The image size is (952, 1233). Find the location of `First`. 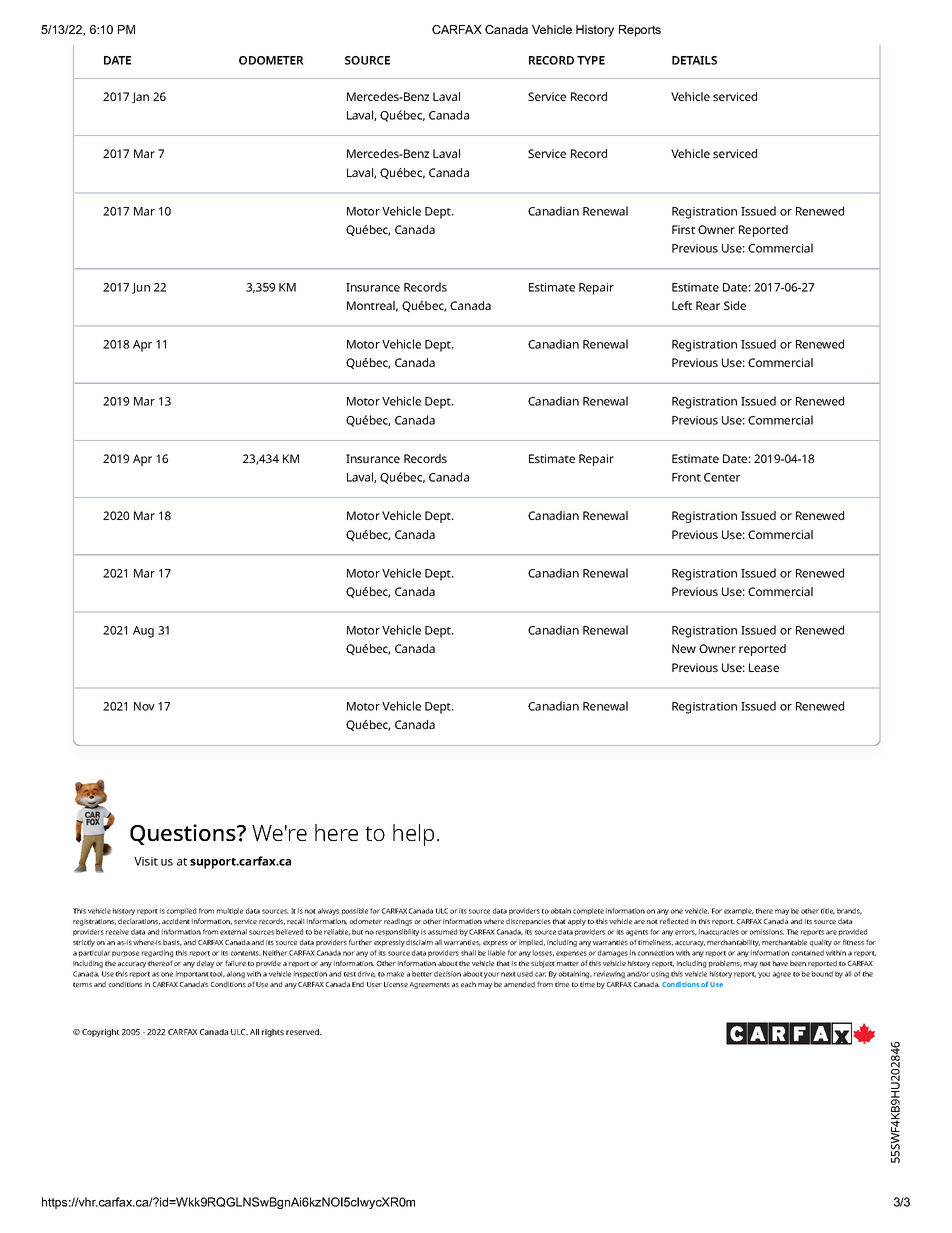

First is located at coordinates (683, 229).
